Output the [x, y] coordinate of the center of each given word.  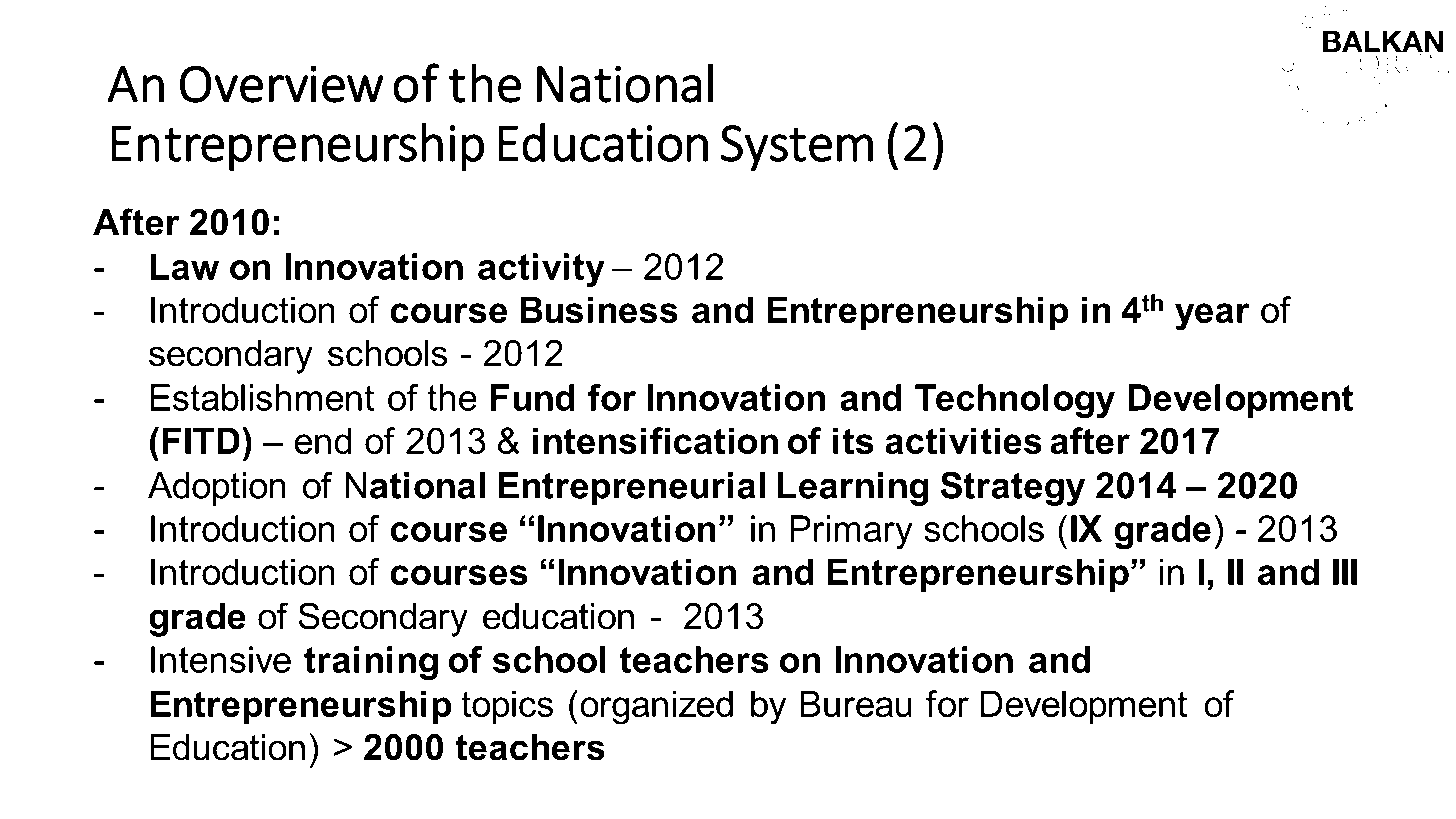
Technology [1015, 401]
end [323, 440]
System [797, 148]
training [371, 663]
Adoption [217, 489]
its [853, 440]
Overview [282, 84]
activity [541, 270]
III [1345, 571]
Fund [533, 397]
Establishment [262, 397]
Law [184, 266]
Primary [851, 532]
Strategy [1012, 488]
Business [599, 309]
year [1212, 317]
